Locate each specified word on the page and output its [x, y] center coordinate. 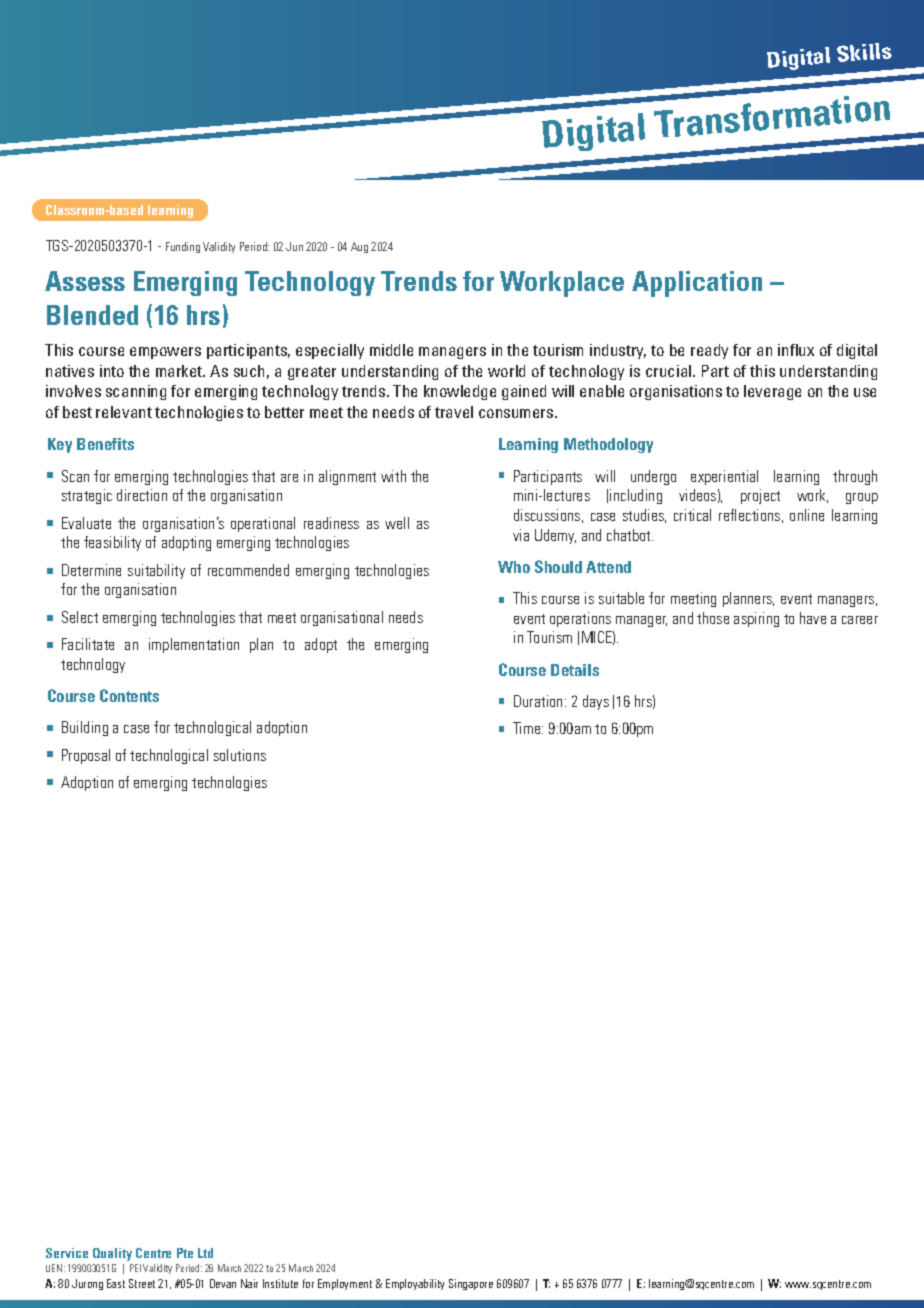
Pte [185, 1253]
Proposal [86, 756]
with [393, 476]
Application [697, 284]
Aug [359, 247]
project [760, 496]
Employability [415, 1284]
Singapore [471, 1284]
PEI [135, 1268]
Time [528, 728]
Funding [183, 247]
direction [142, 495]
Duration [540, 701]
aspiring [756, 619]
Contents [129, 695]
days [596, 702]
